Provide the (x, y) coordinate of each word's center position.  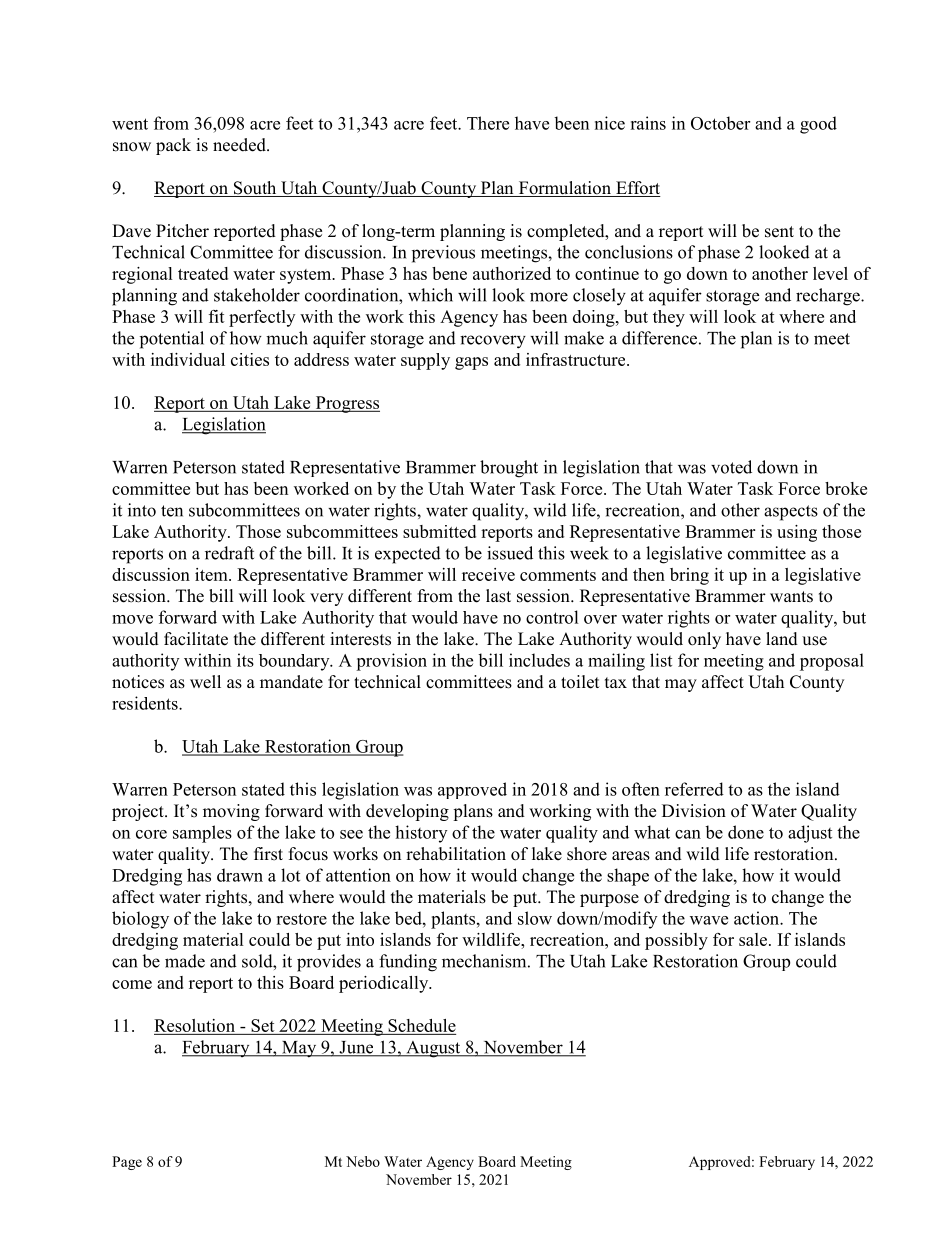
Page (127, 1163)
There (488, 123)
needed (240, 145)
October (720, 123)
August (433, 1049)
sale (754, 939)
